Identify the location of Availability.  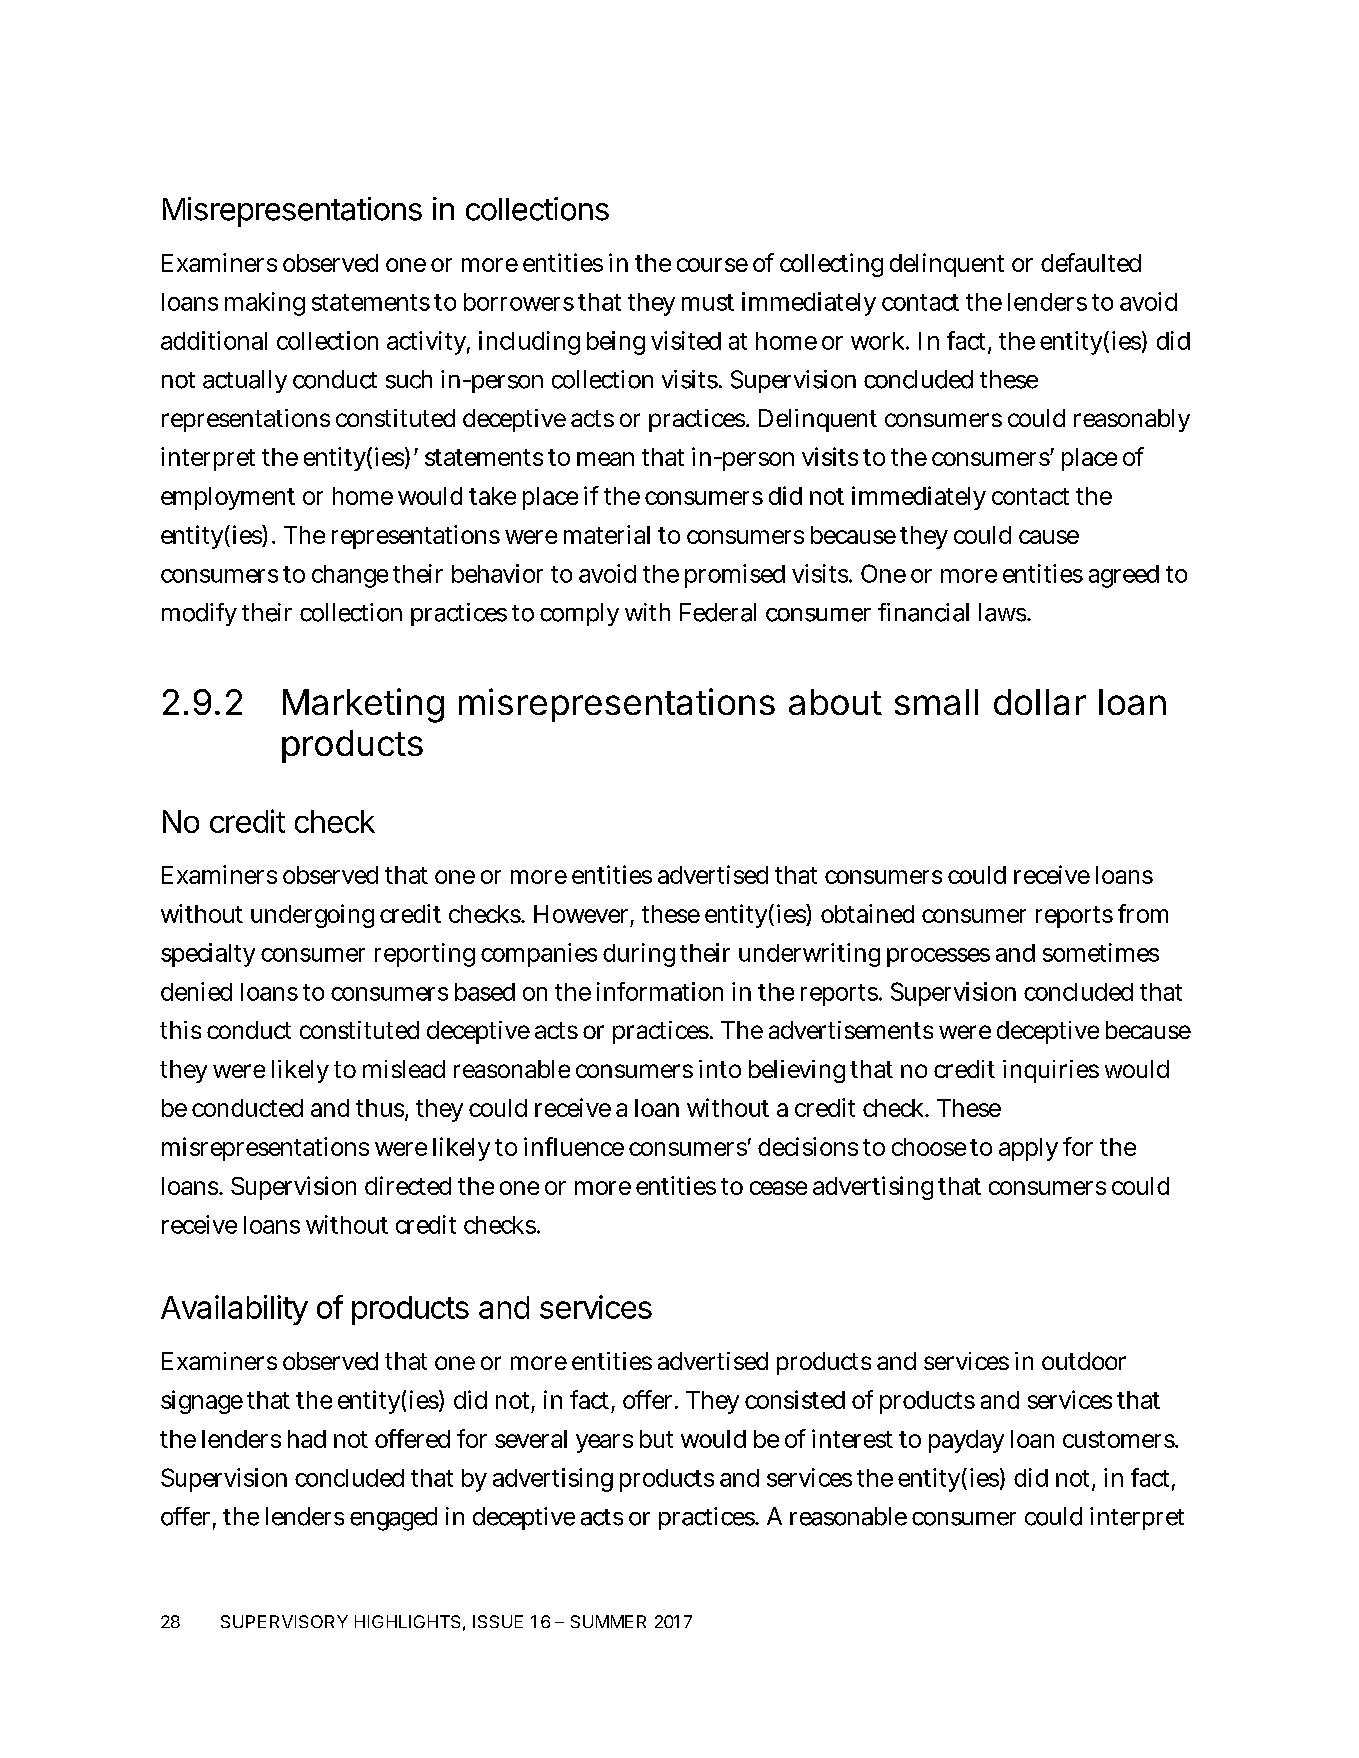
(234, 1310).
